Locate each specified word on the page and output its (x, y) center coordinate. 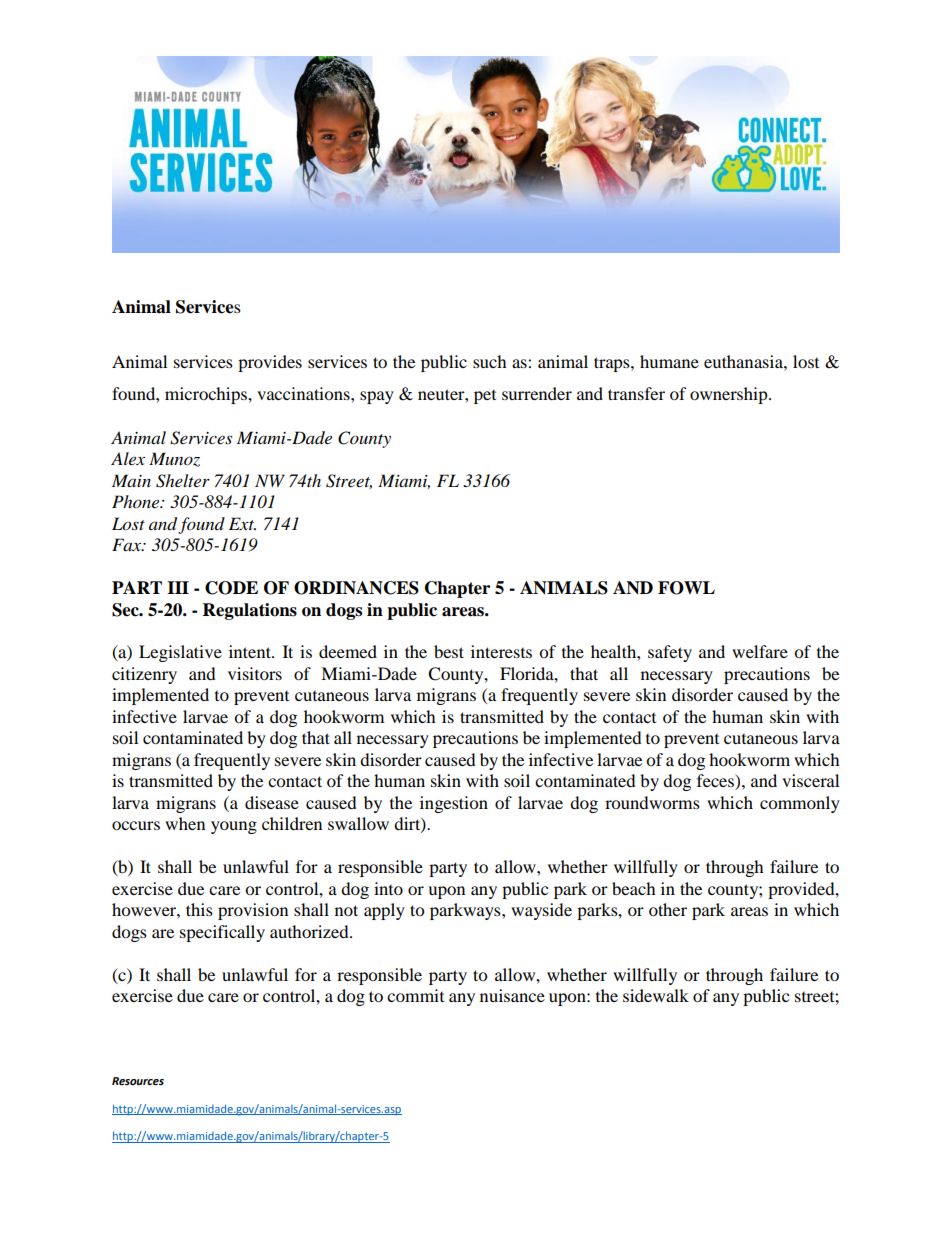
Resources (138, 1081)
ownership (730, 395)
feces (716, 782)
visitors (255, 673)
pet (485, 397)
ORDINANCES (356, 588)
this (199, 909)
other (668, 909)
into (388, 888)
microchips (207, 395)
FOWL (686, 588)
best (449, 651)
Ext (242, 523)
